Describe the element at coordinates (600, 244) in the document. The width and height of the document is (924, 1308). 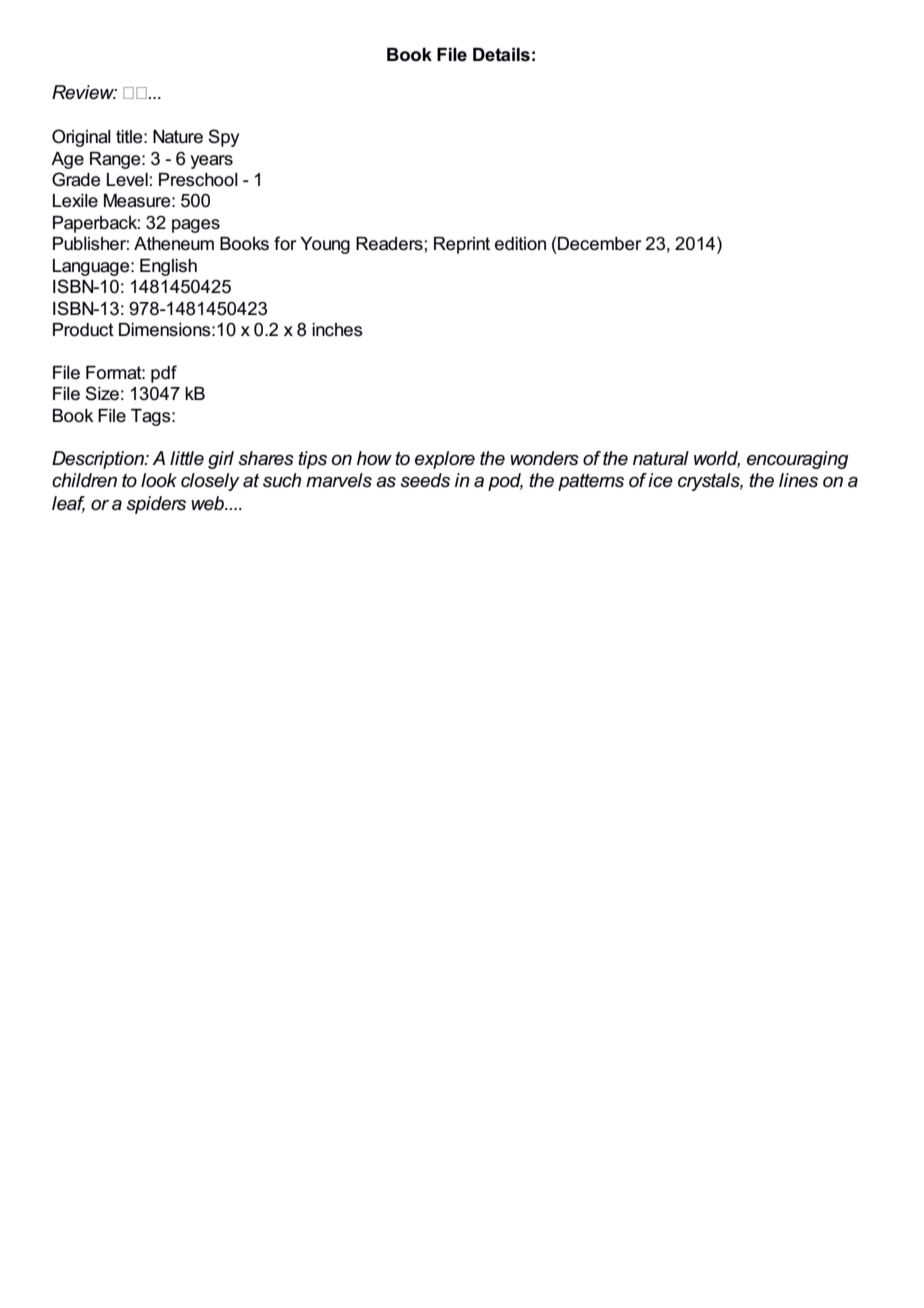
I see `December` at that location.
